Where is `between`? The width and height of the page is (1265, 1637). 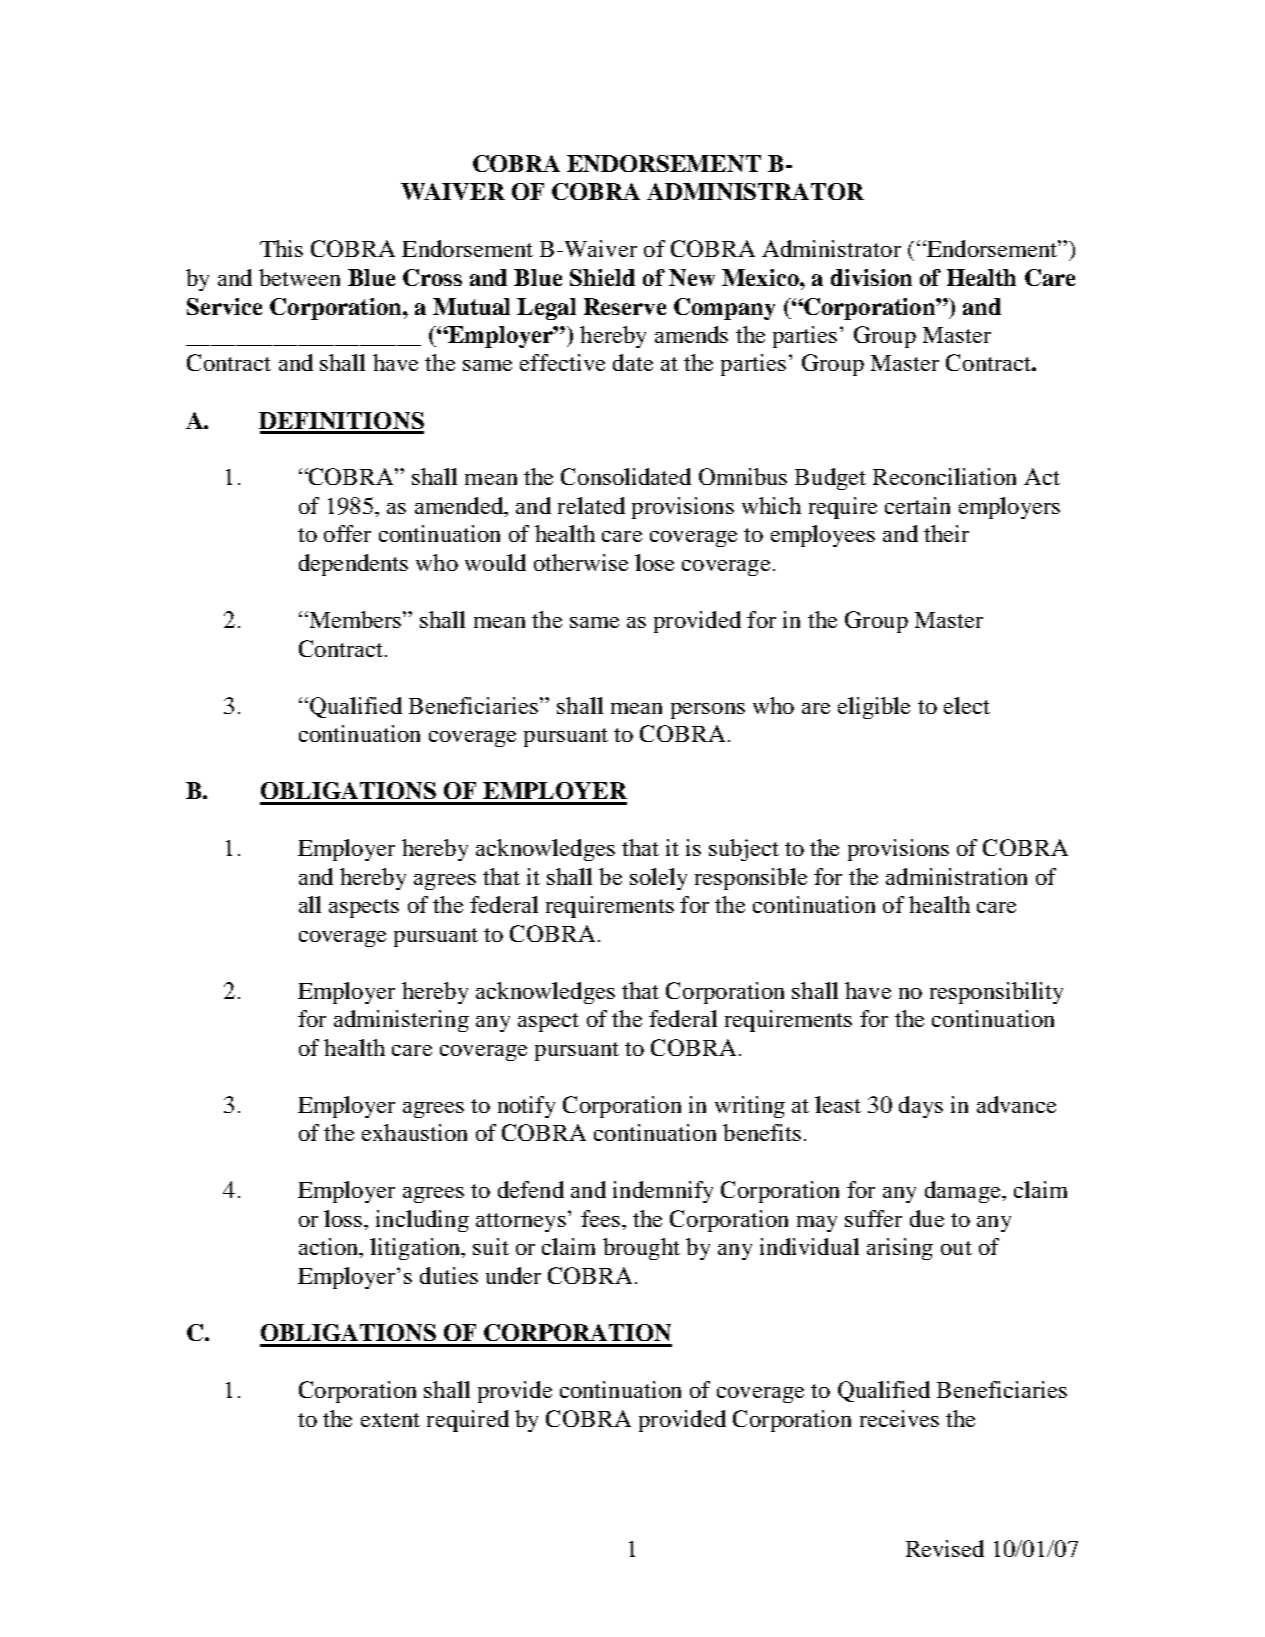
between is located at coordinates (299, 277).
